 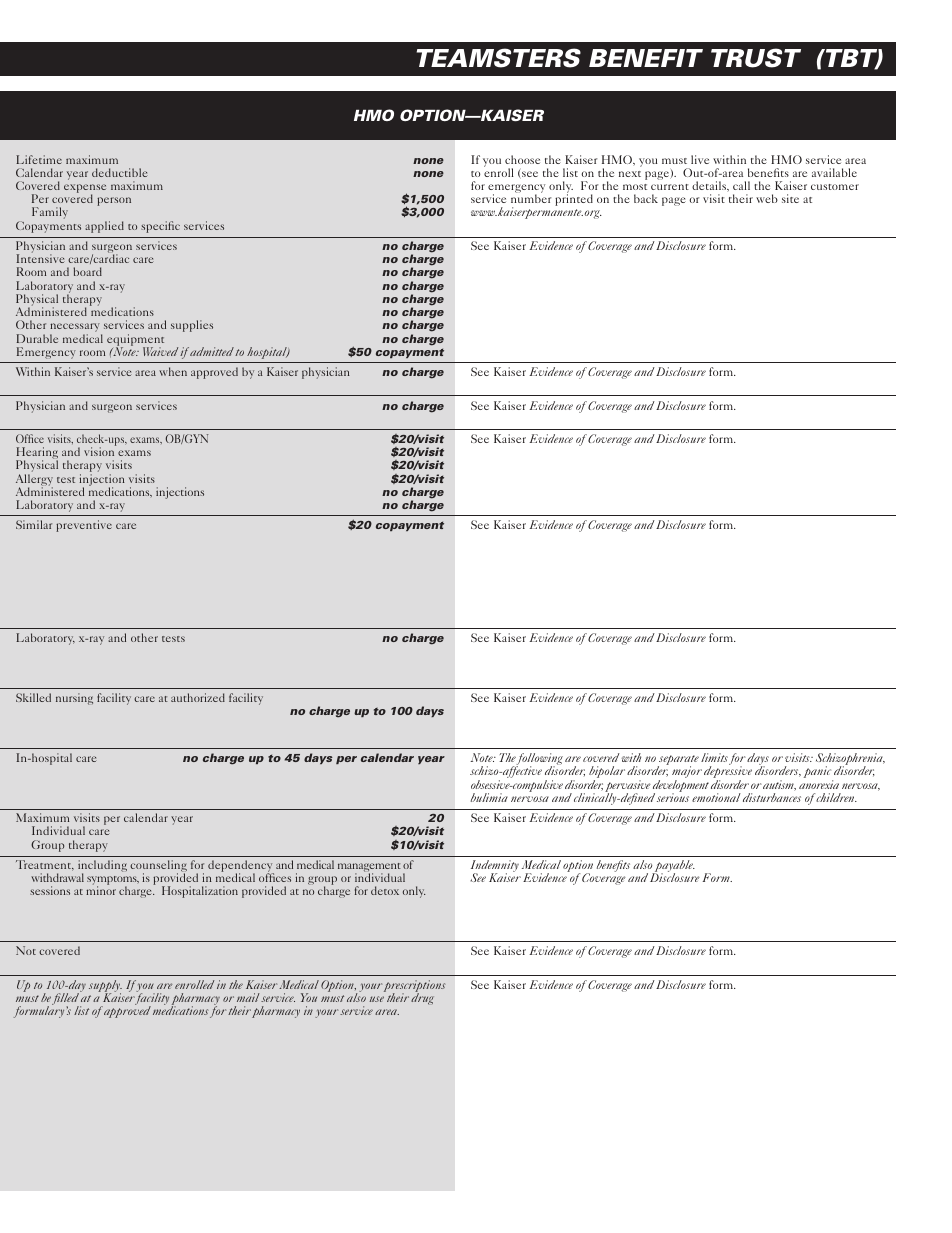 What do you see at coordinates (714, 757) in the screenshot?
I see `limits` at bounding box center [714, 757].
